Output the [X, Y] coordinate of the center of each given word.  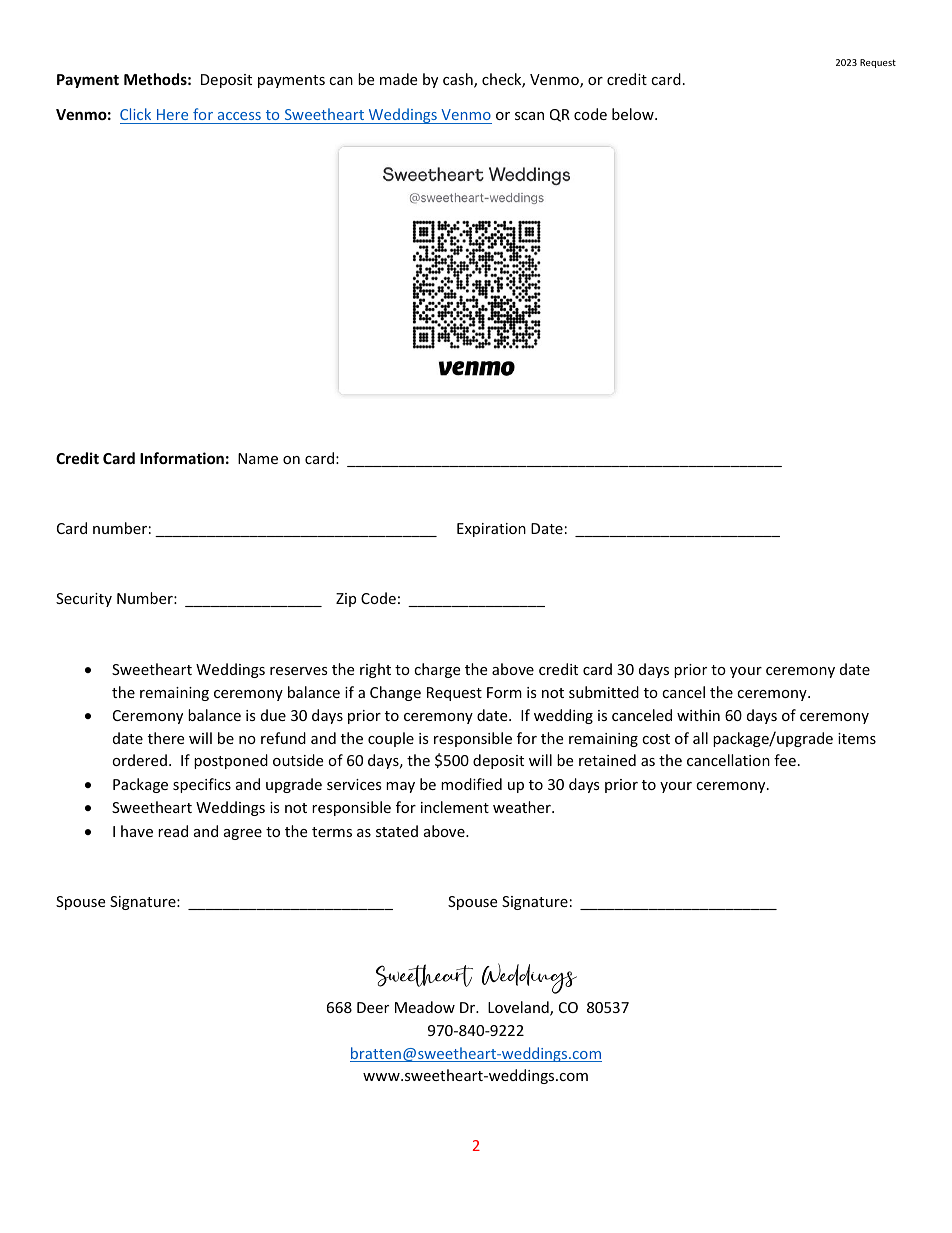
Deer [373, 1007]
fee [785, 760]
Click [135, 114]
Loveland [519, 1008]
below [634, 114]
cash [459, 80]
